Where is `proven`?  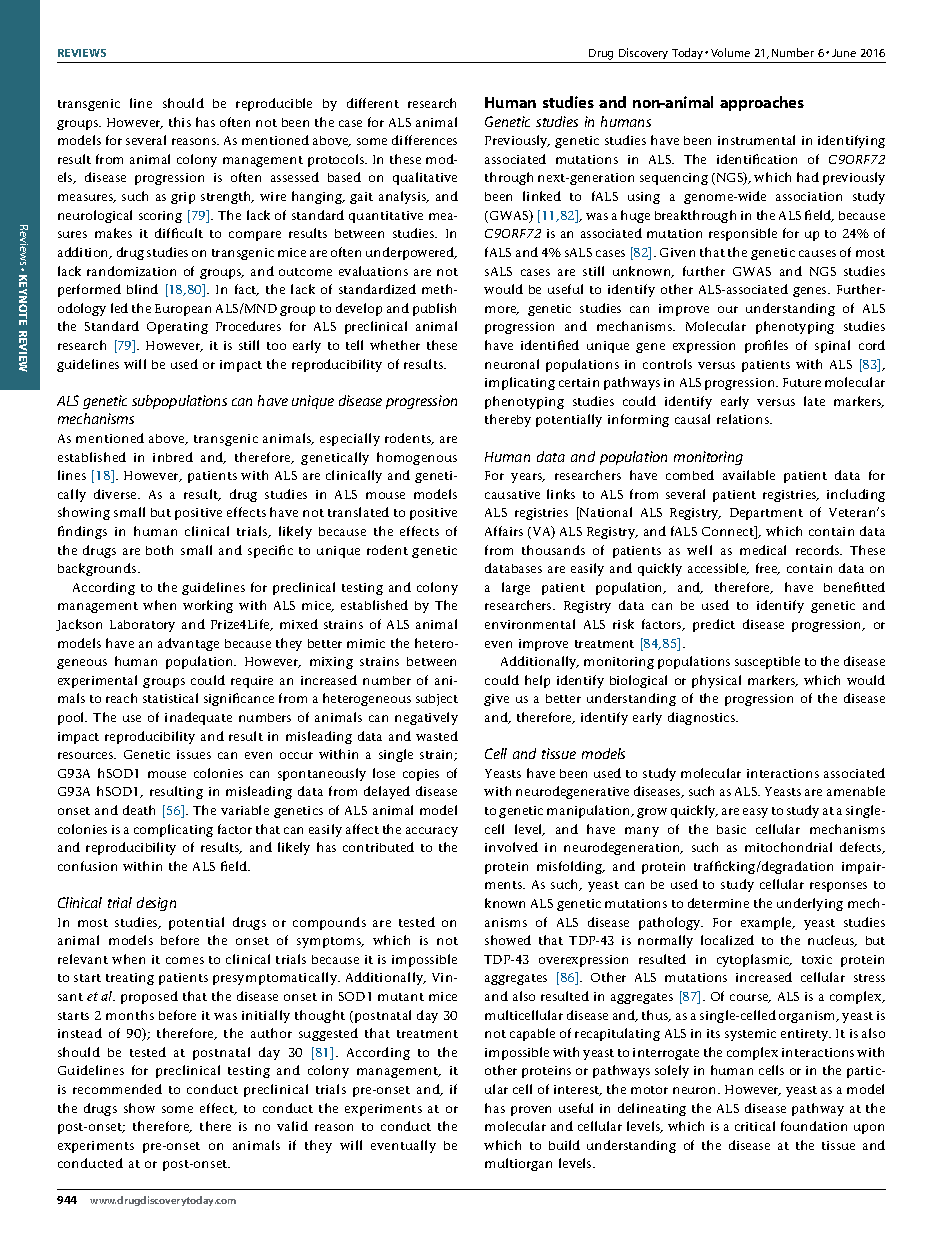
proven is located at coordinates (531, 1111).
